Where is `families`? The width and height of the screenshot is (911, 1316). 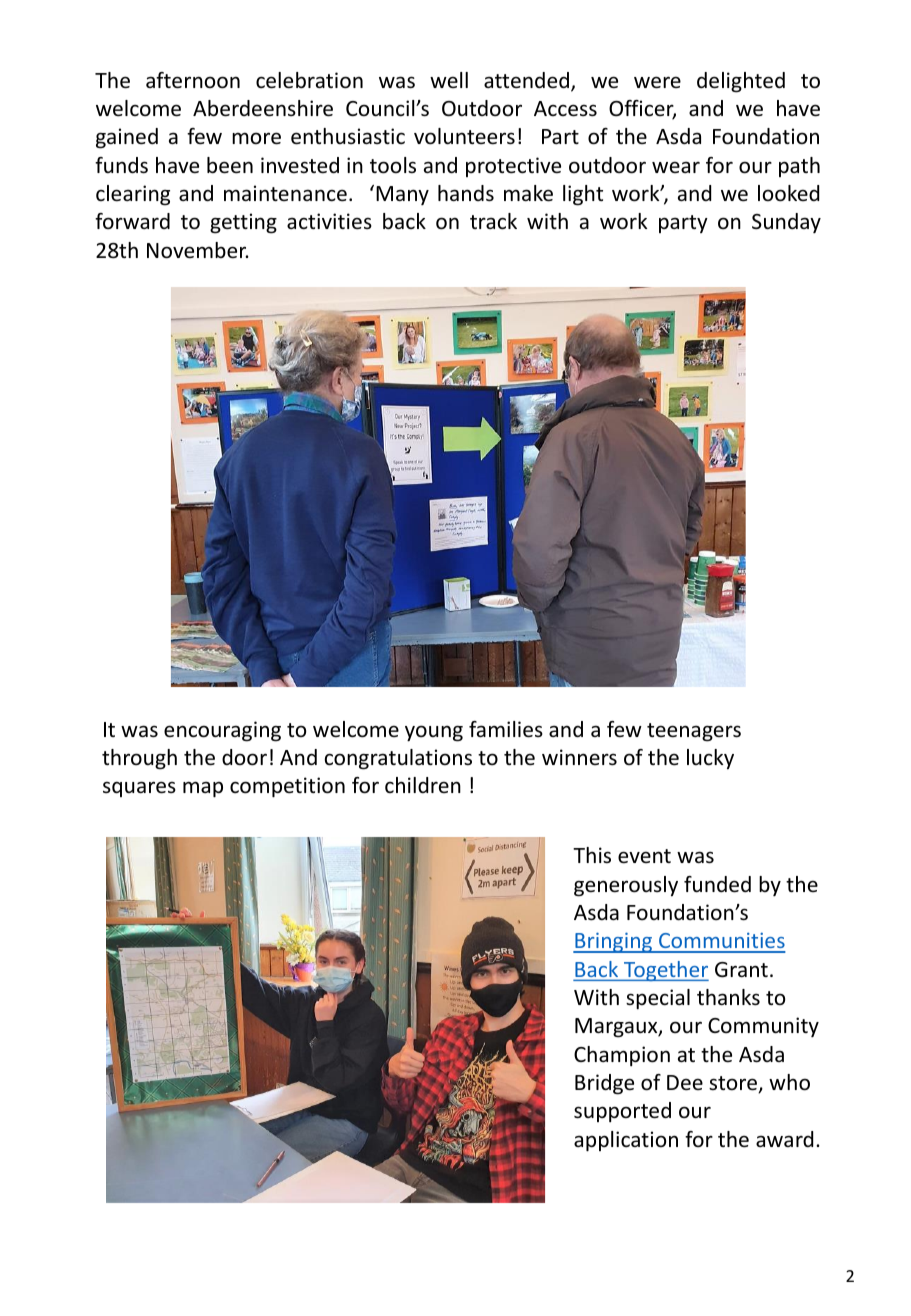 families is located at coordinates (506, 729).
